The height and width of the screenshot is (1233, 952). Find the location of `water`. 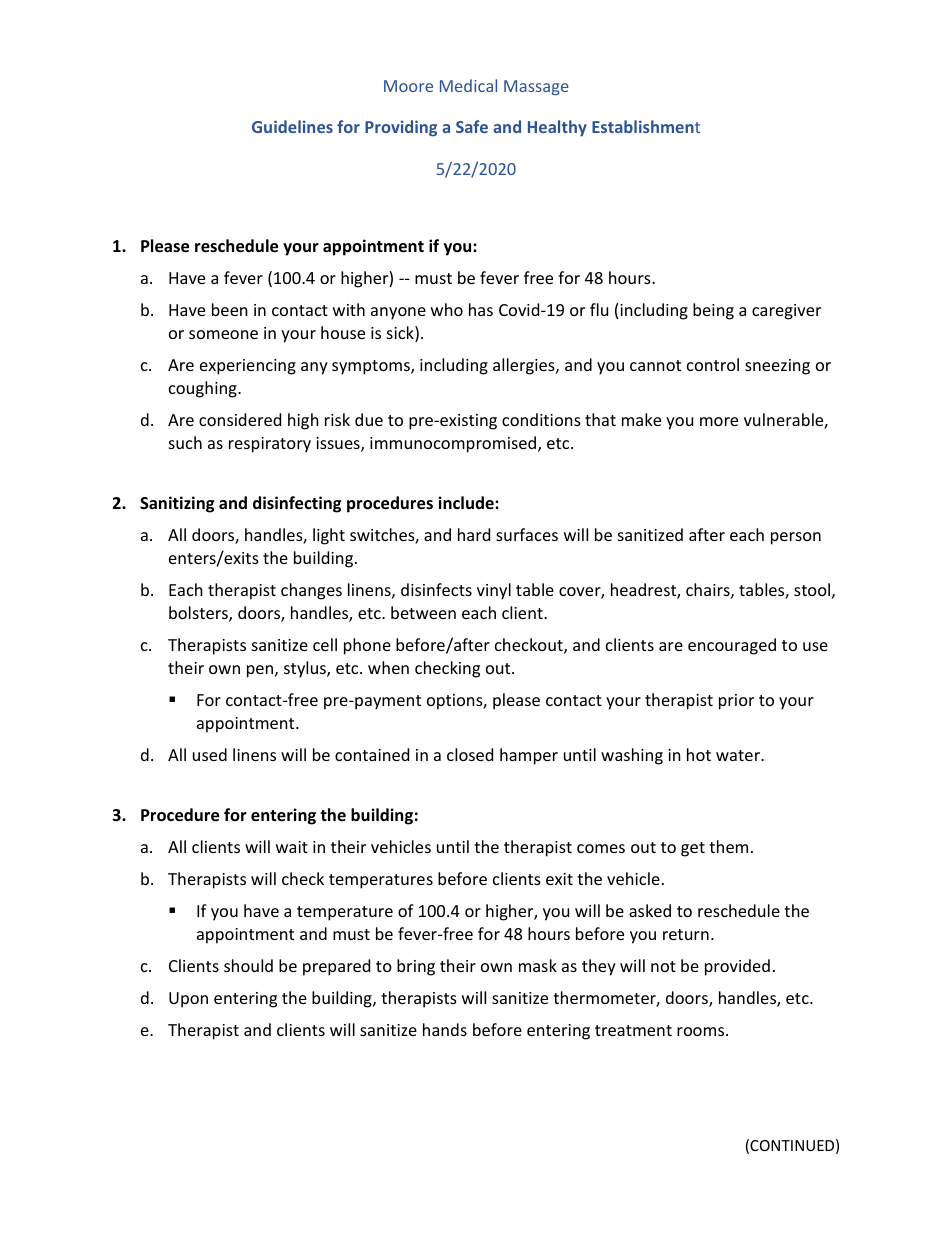

water is located at coordinates (739, 755).
